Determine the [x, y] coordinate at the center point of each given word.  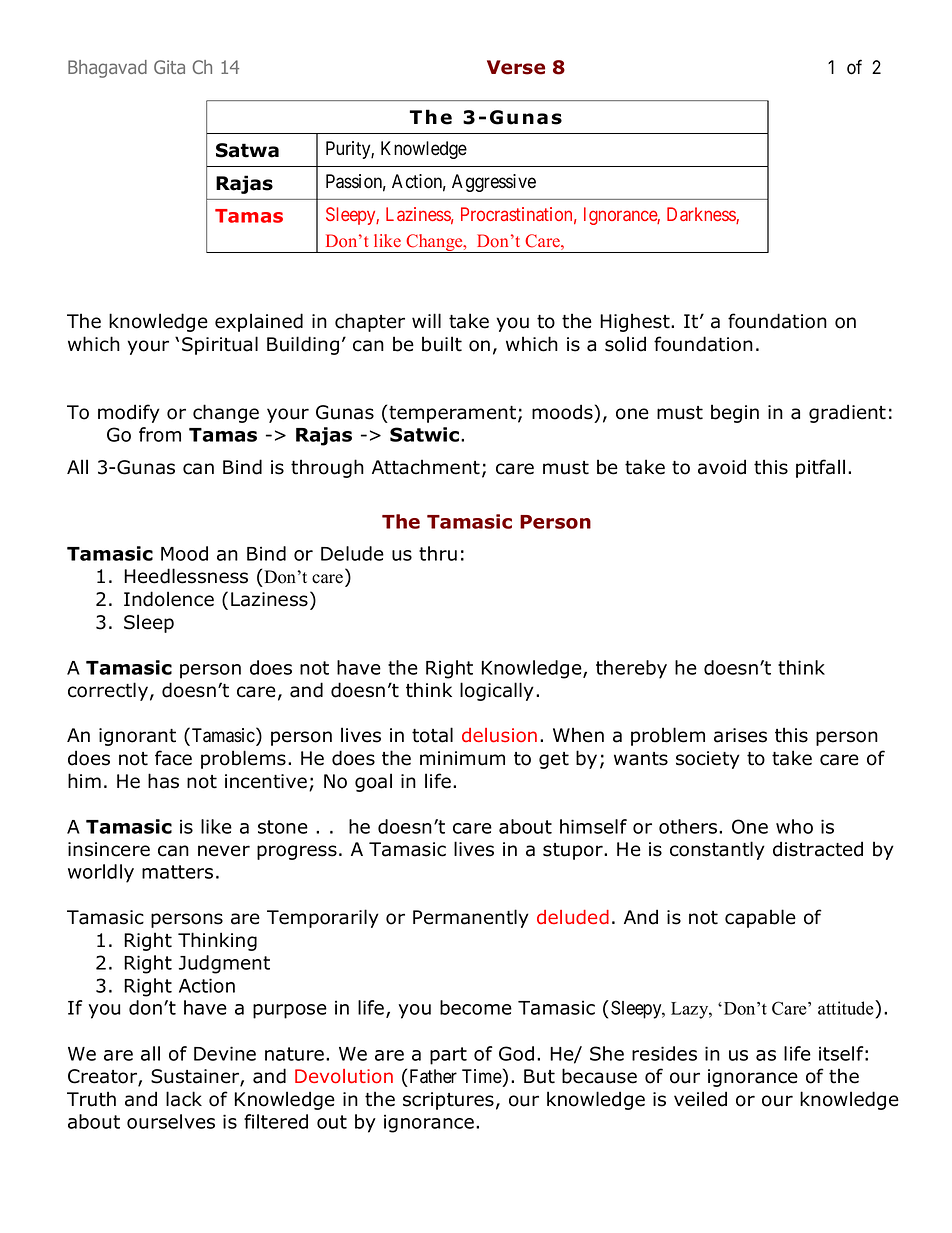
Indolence [169, 599]
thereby [631, 669]
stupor [574, 851]
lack [184, 1099]
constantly [717, 850]
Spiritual [220, 345]
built [442, 344]
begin [735, 413]
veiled [700, 1099]
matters [177, 872]
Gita [169, 67]
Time [482, 1076]
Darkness [702, 215]
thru [438, 553]
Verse [516, 67]
